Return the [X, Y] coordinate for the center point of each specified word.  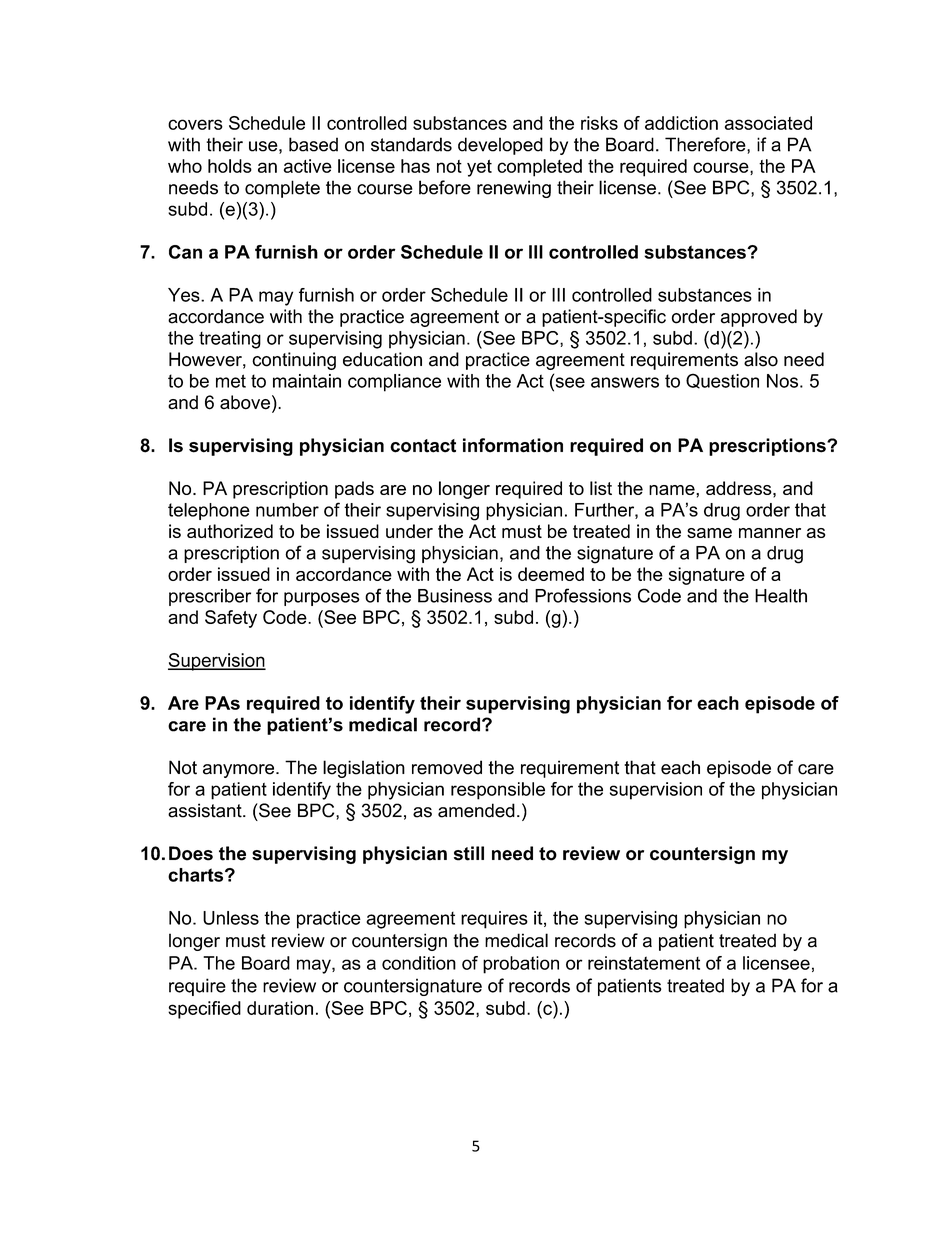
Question [722, 381]
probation [521, 965]
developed [500, 146]
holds [230, 166]
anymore [240, 771]
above [245, 402]
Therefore [706, 145]
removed [447, 767]
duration [280, 1008]
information [513, 445]
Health [781, 596]
